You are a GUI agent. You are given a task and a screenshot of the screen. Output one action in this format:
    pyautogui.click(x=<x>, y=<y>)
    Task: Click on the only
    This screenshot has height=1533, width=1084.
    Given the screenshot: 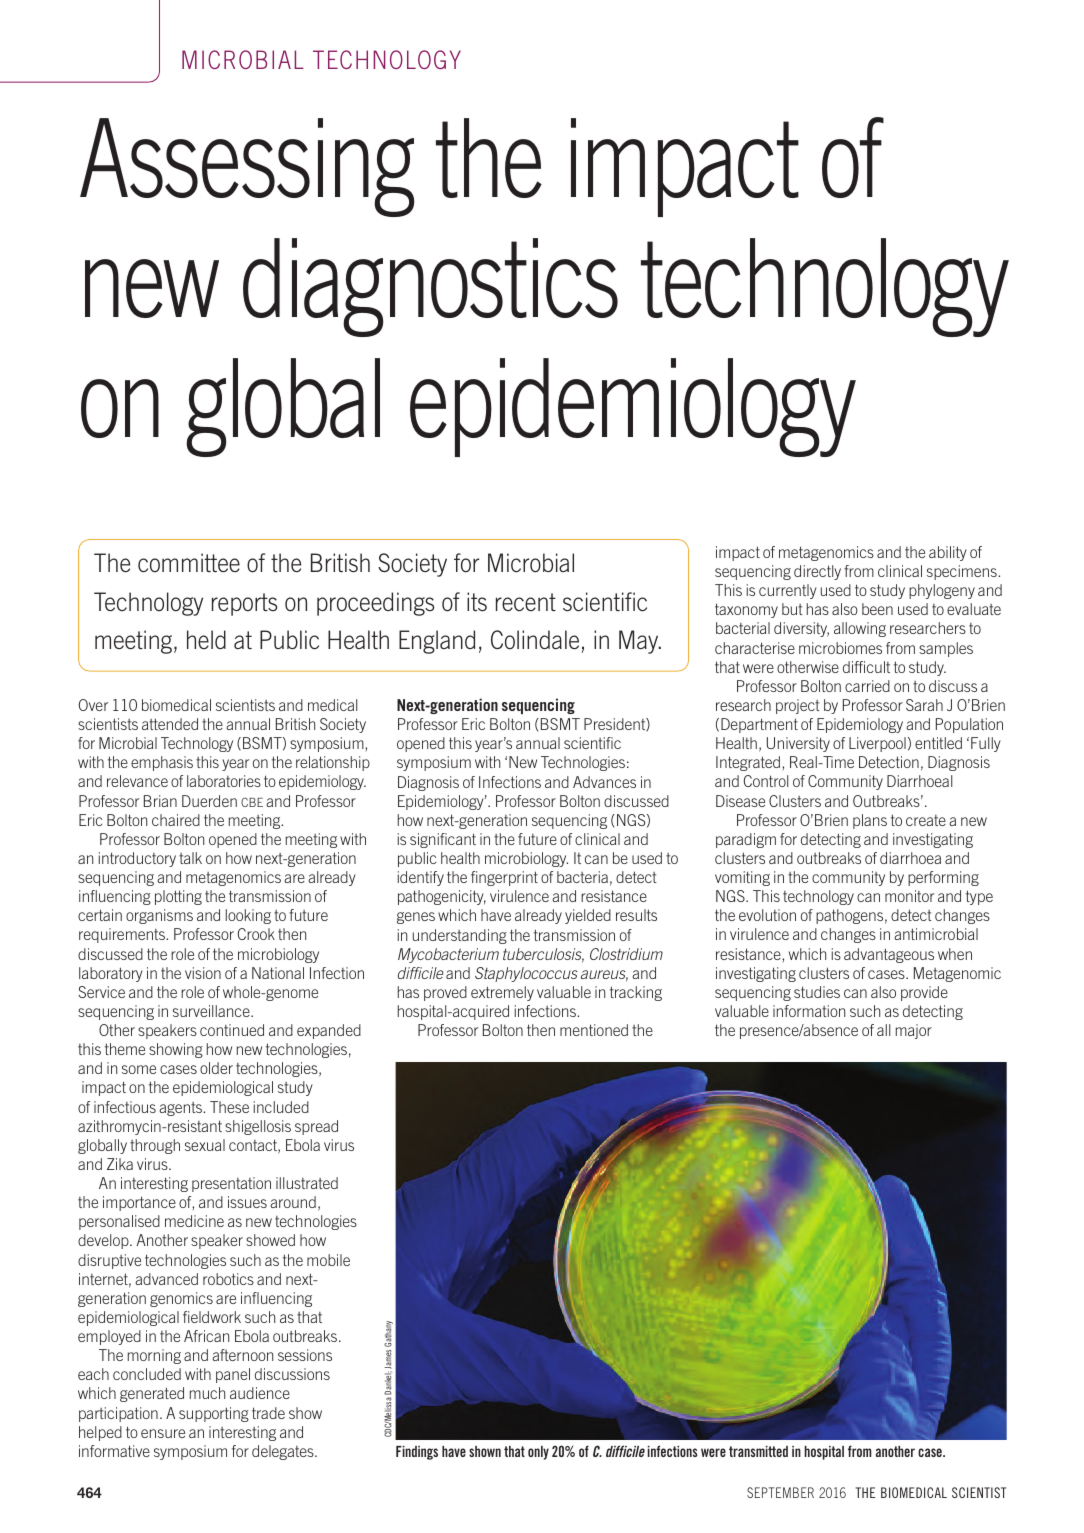 What is the action you would take?
    pyautogui.click(x=538, y=1453)
